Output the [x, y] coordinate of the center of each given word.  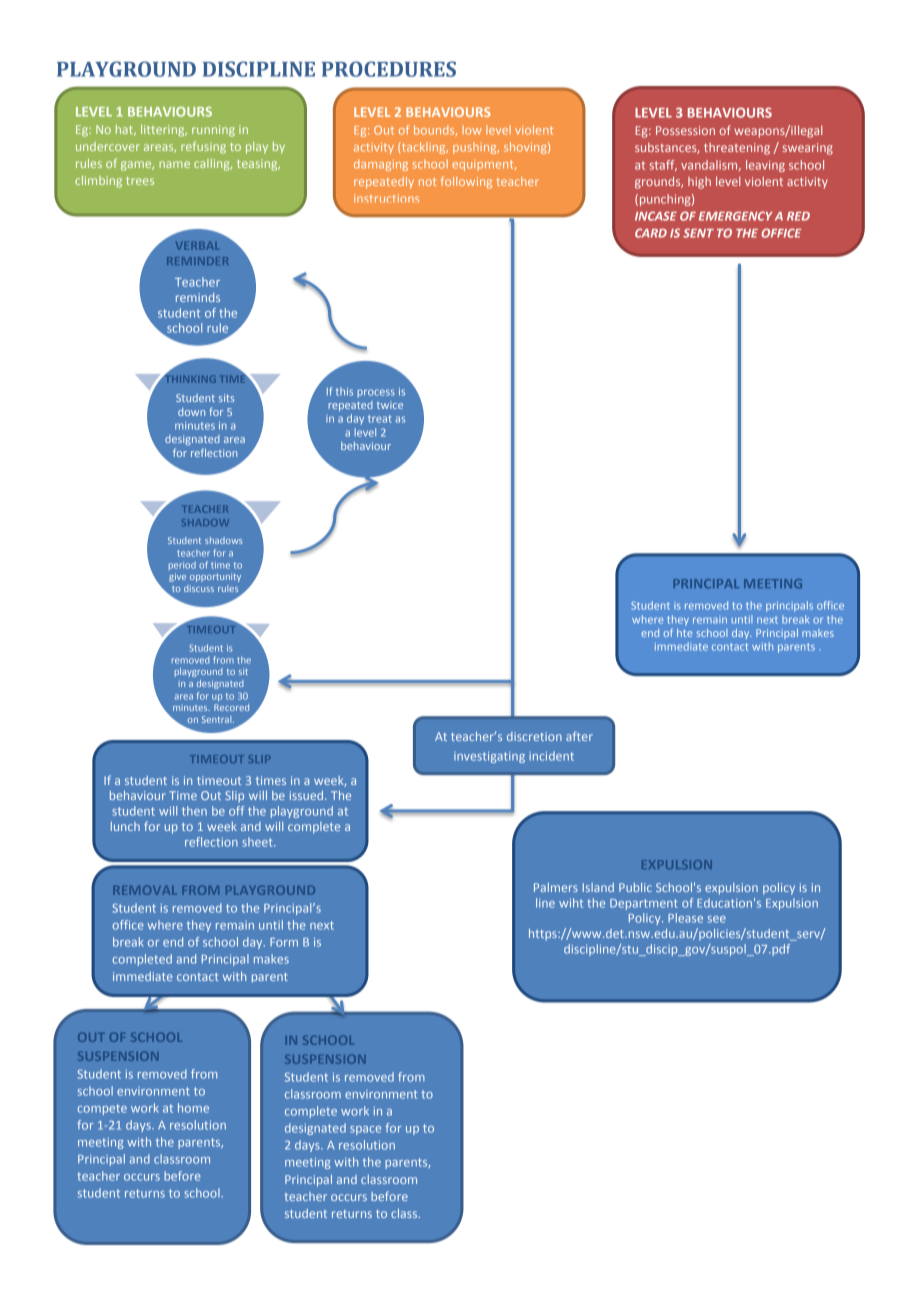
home [193, 1108]
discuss [199, 588]
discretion [534, 736]
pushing [476, 148]
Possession [685, 130]
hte [684, 633]
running [213, 131]
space [365, 1130]
